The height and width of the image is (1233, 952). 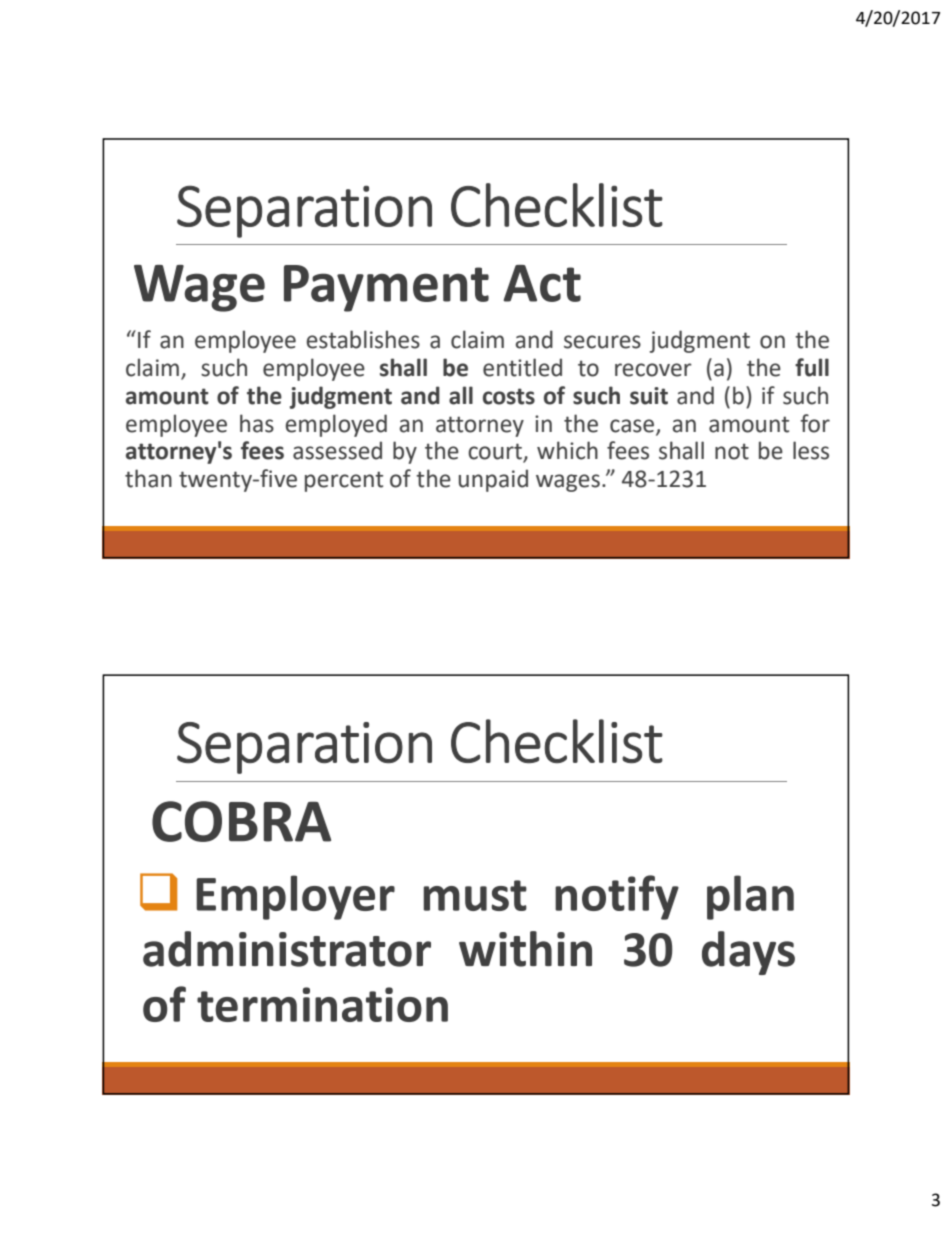 What do you see at coordinates (148, 478) in the image?
I see `than` at bounding box center [148, 478].
